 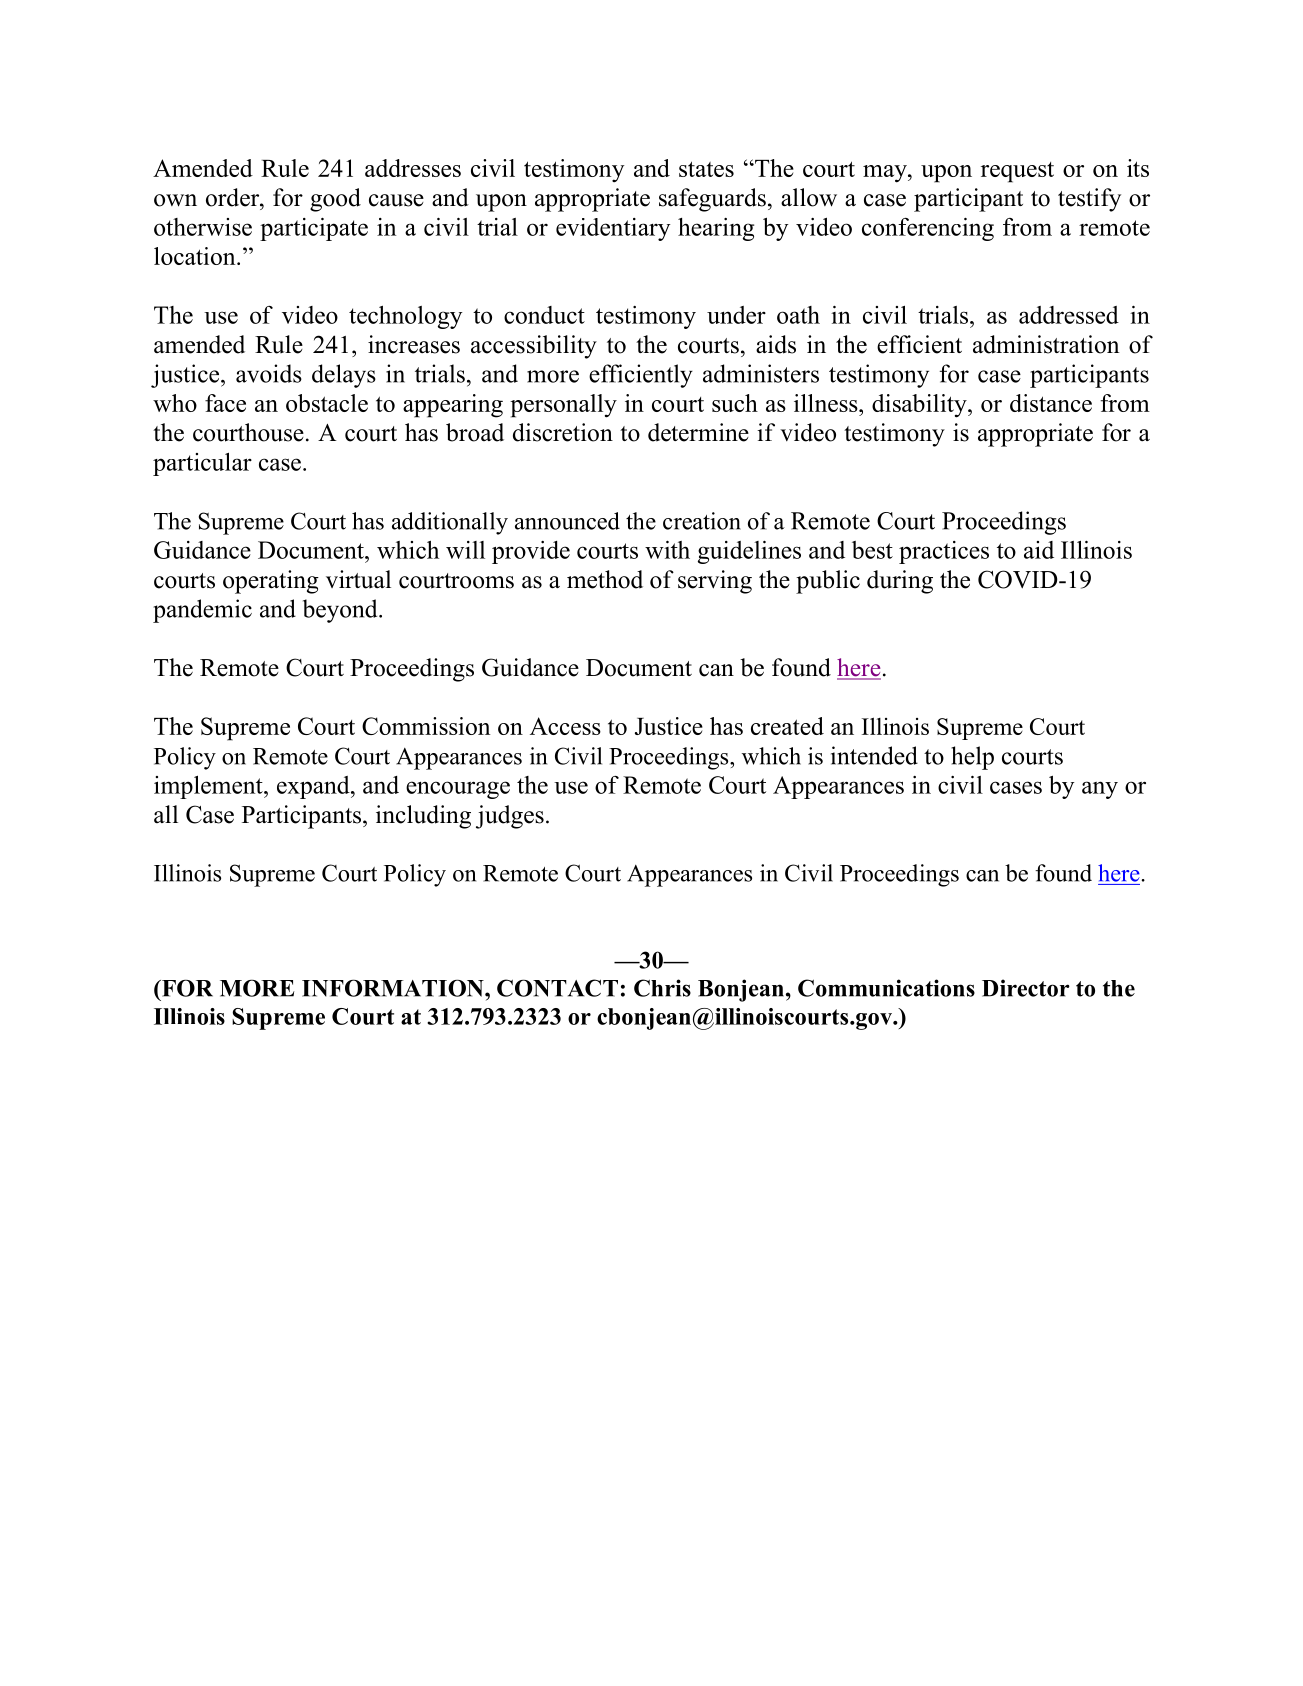 I want to click on INFORMATION, so click(x=394, y=988).
